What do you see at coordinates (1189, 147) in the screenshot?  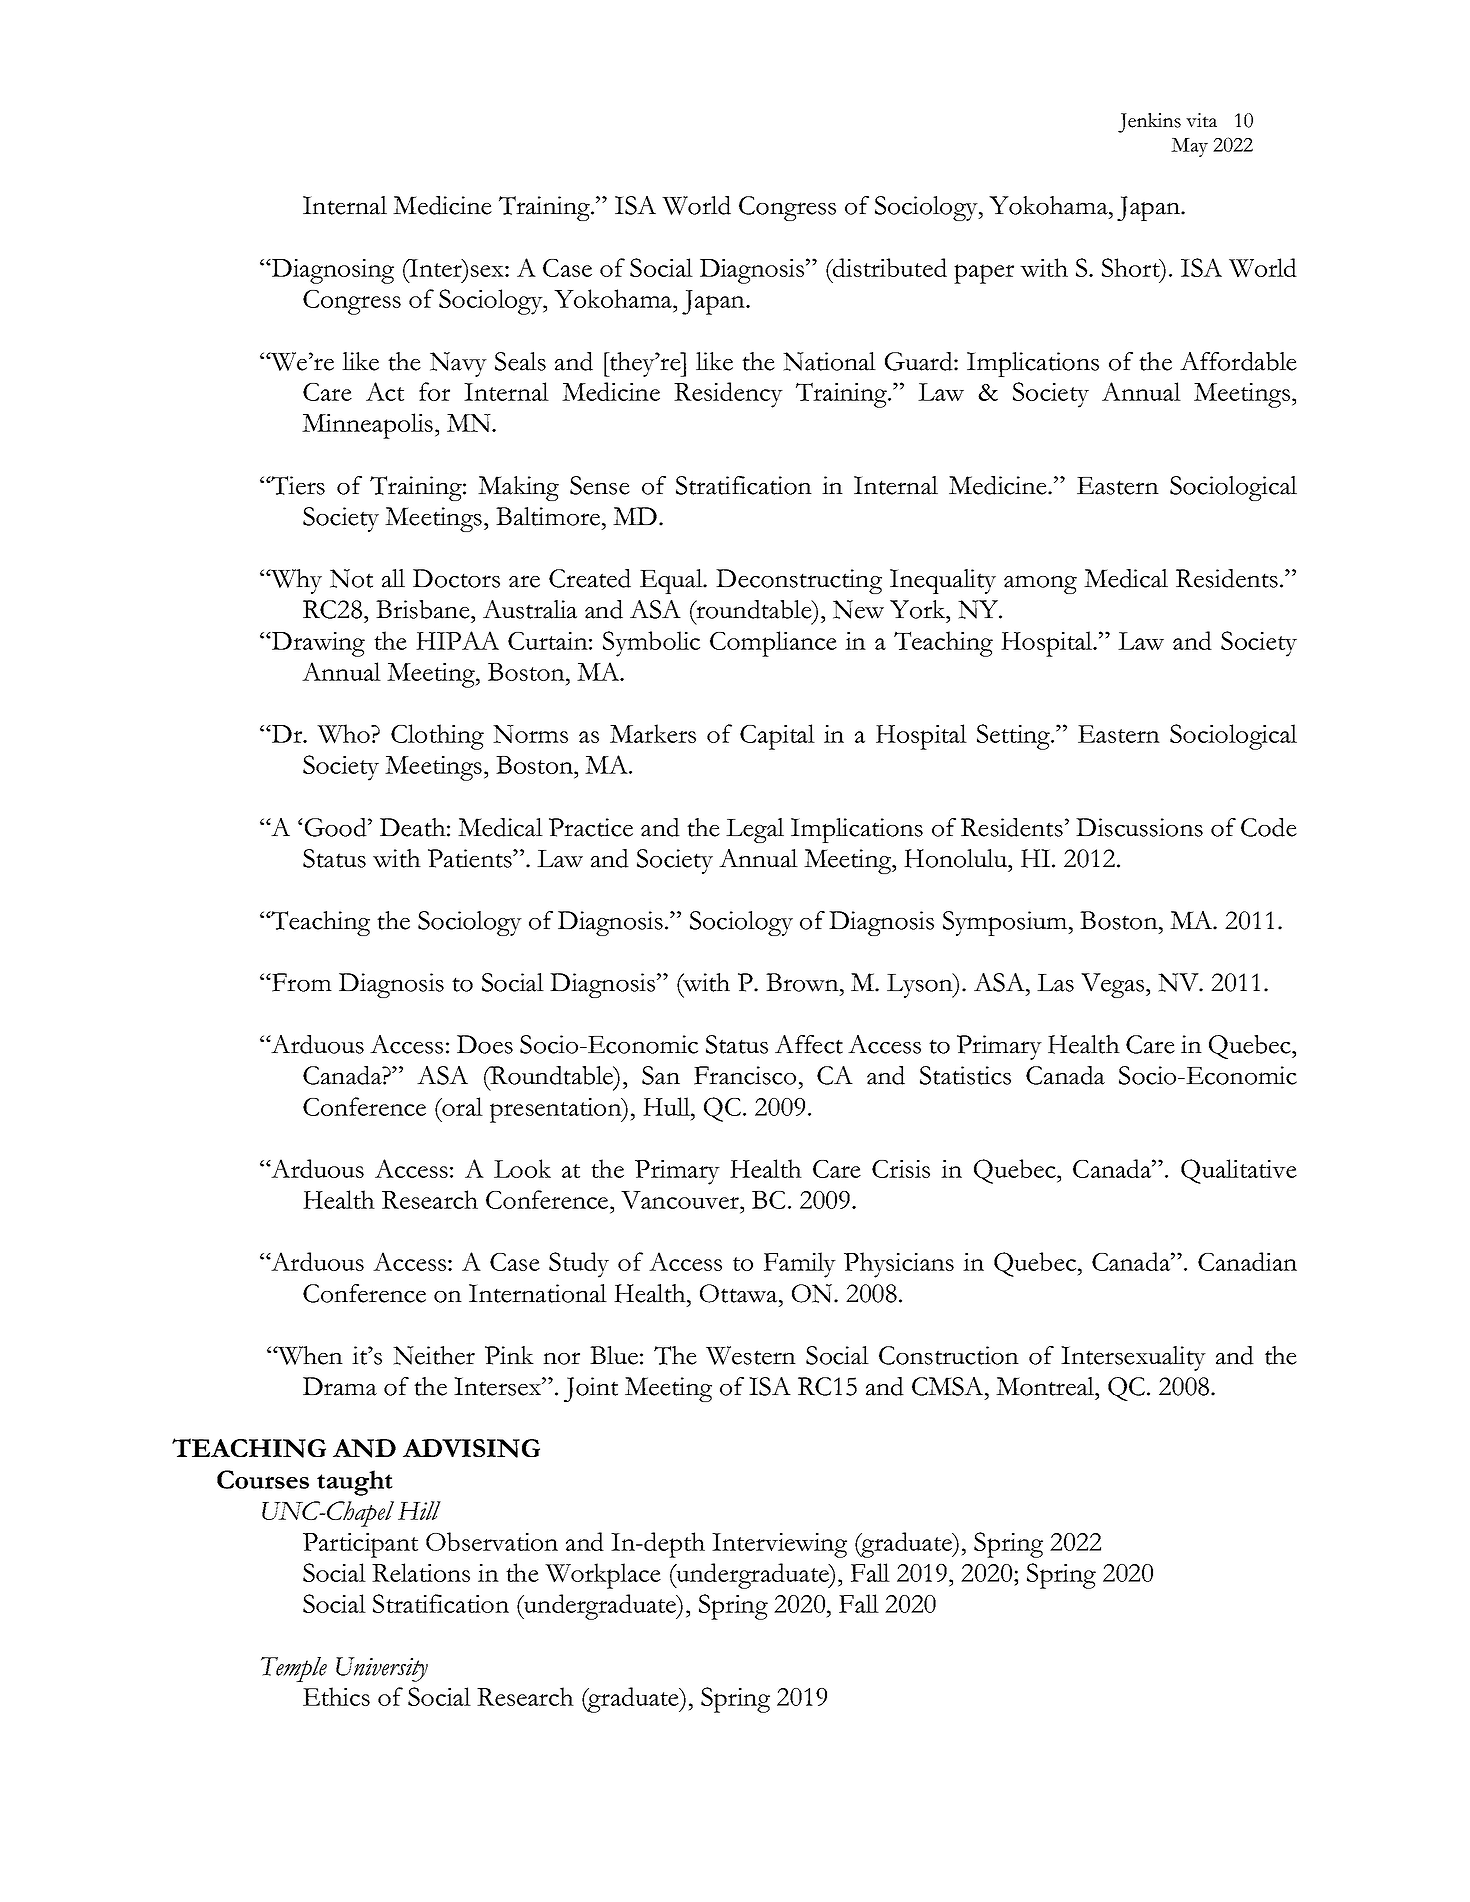 I see `May` at bounding box center [1189, 147].
